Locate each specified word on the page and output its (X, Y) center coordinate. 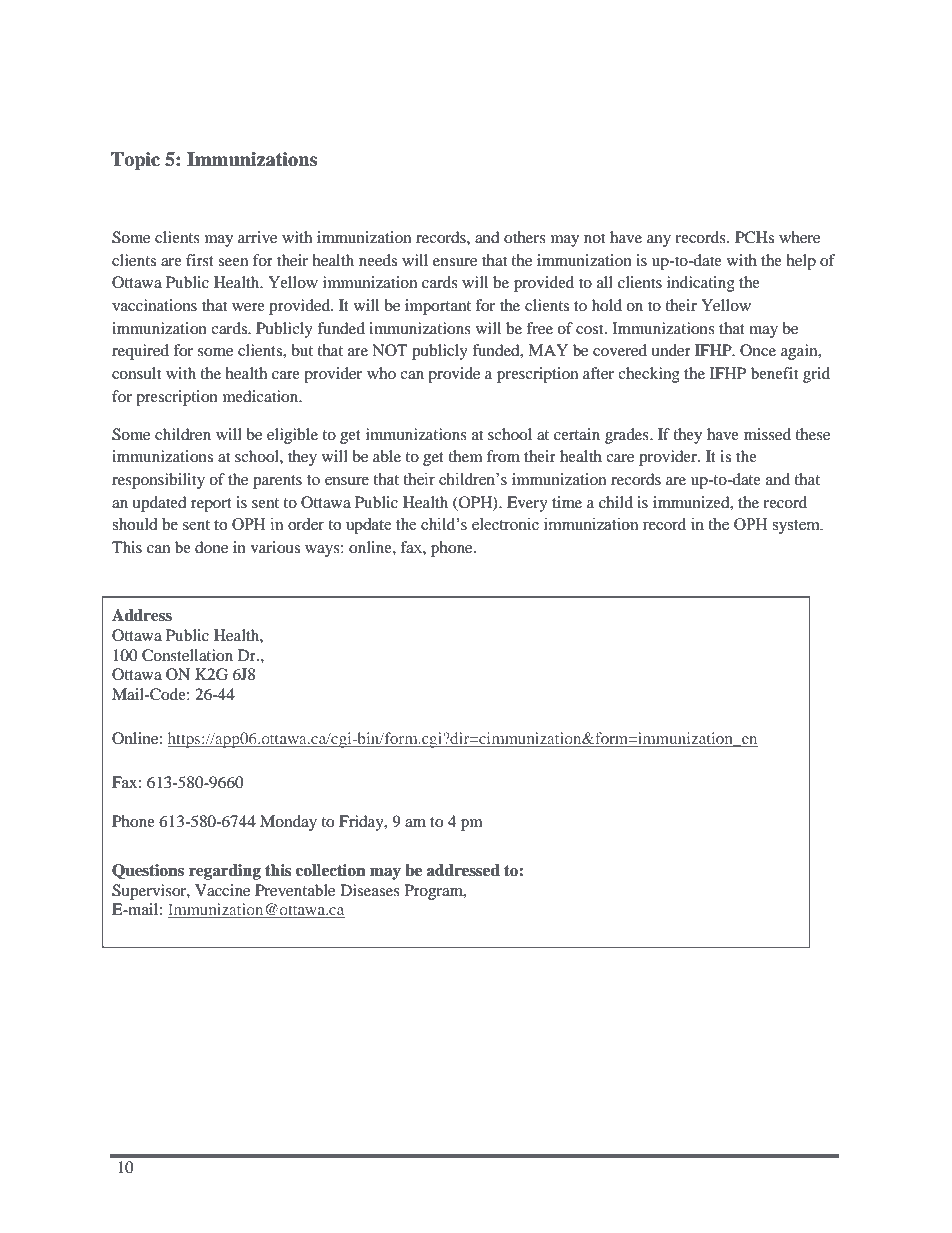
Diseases (370, 890)
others (525, 237)
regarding (225, 872)
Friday (362, 823)
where (799, 237)
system (797, 527)
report (211, 505)
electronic (505, 524)
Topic (135, 161)
